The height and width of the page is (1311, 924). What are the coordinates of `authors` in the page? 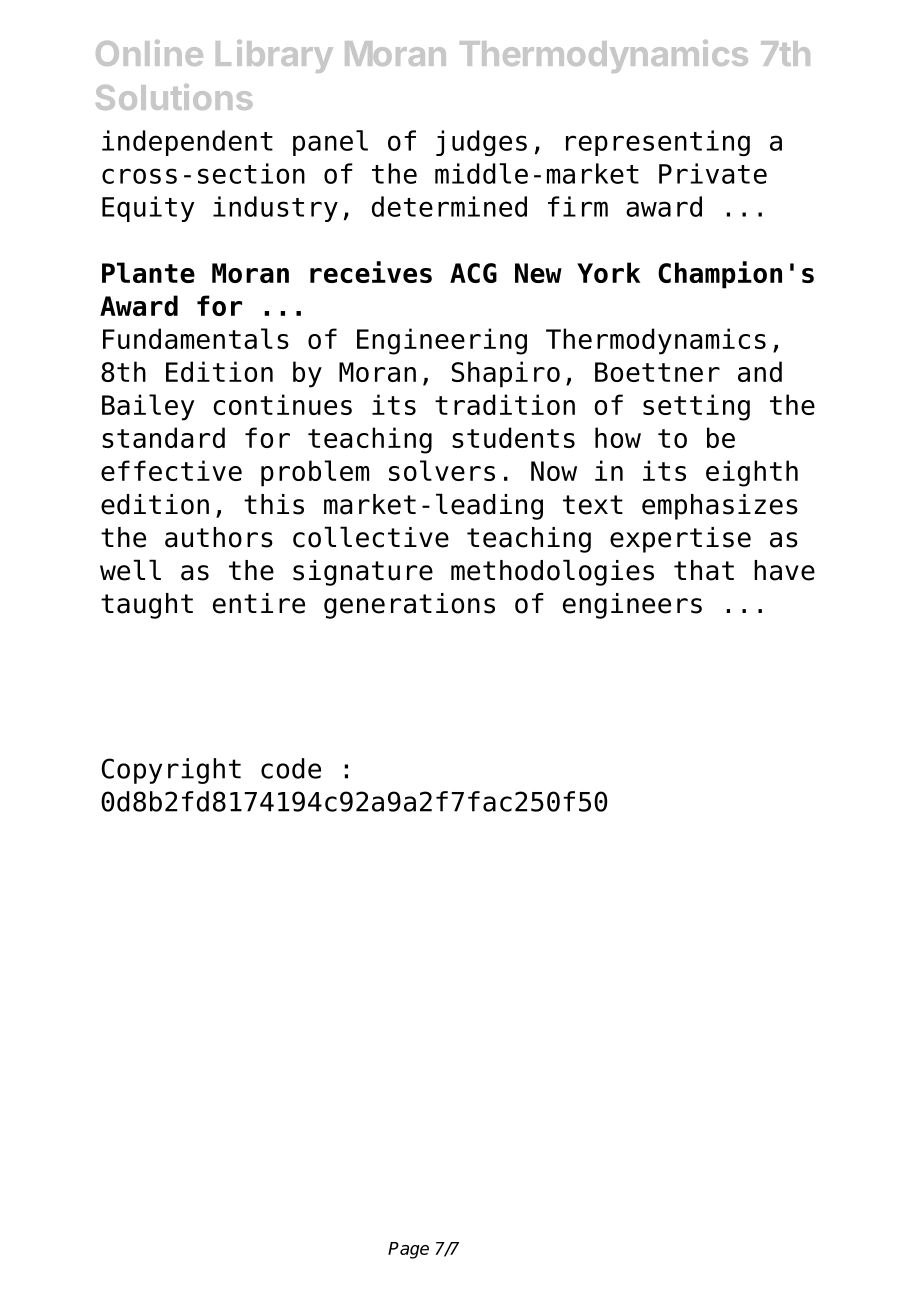 It's located at (219, 537).
